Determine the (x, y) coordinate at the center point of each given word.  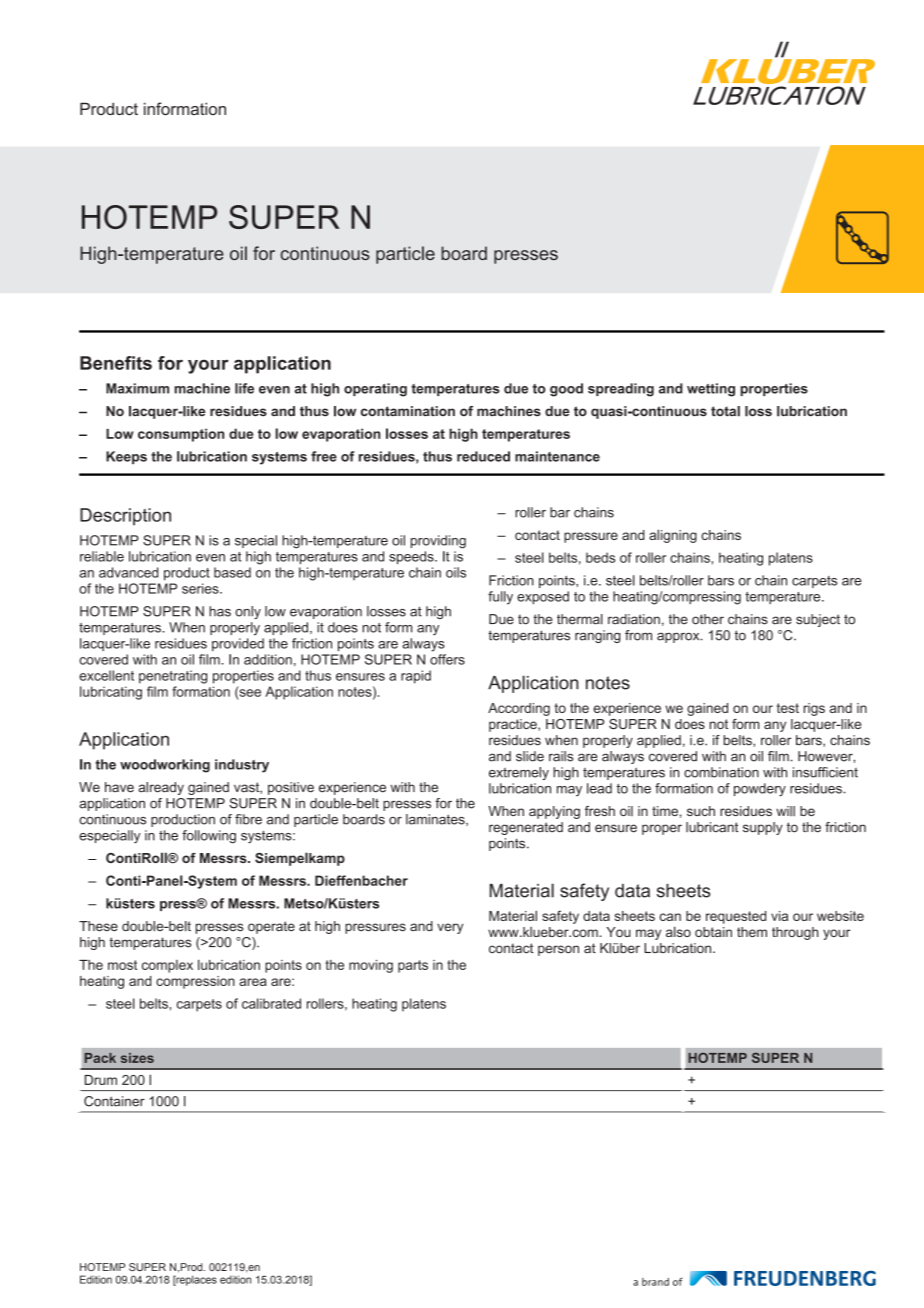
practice (514, 725)
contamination (408, 411)
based (232, 572)
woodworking (165, 766)
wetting (711, 390)
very (450, 928)
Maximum (137, 388)
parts (413, 966)
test (788, 708)
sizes (137, 1058)
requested (736, 917)
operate (271, 927)
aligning (673, 536)
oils (456, 572)
